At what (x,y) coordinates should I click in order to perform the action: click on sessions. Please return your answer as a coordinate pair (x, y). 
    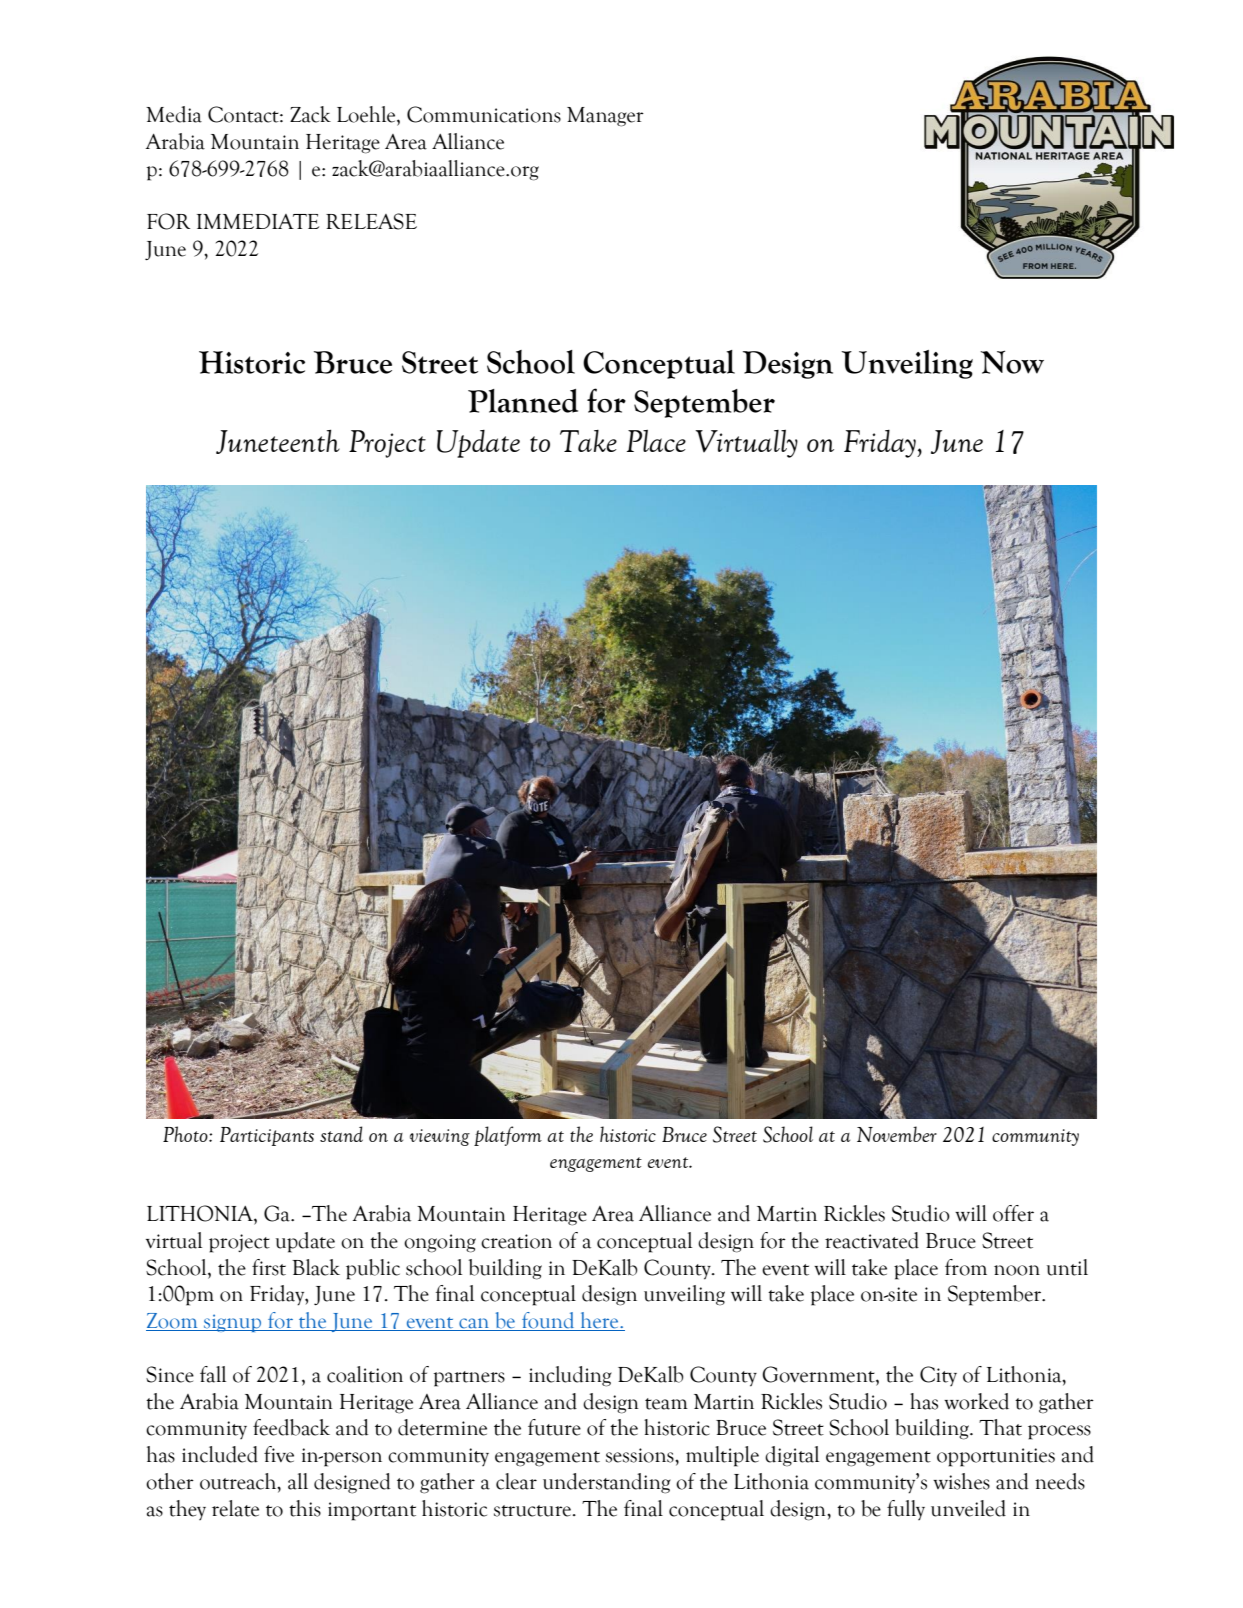
    Looking at the image, I should click on (641, 1455).
